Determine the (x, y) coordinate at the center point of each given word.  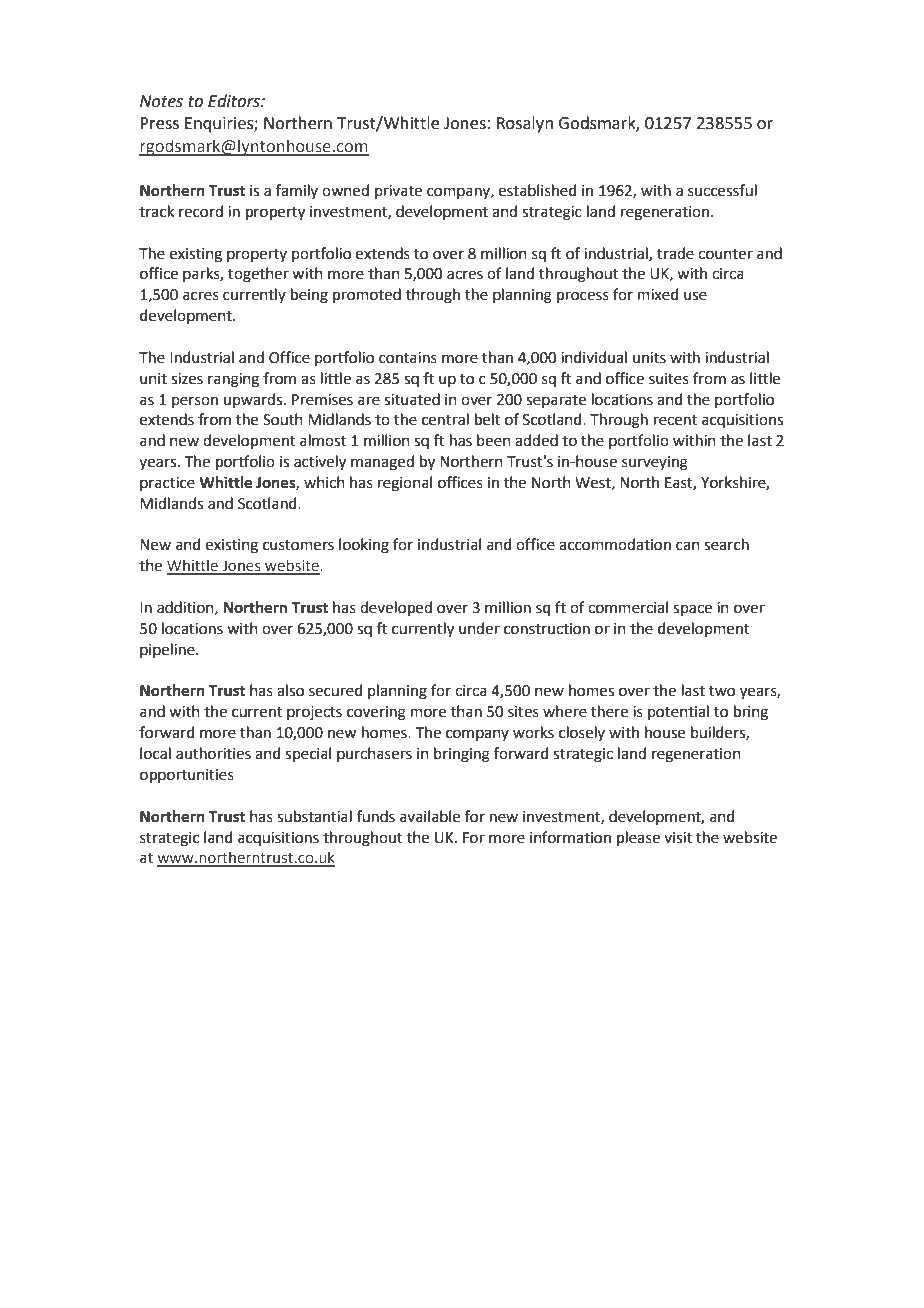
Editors (235, 101)
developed (396, 608)
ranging (233, 380)
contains (408, 358)
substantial (314, 816)
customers (298, 545)
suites (669, 379)
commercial (628, 607)
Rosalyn (525, 124)
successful (722, 190)
